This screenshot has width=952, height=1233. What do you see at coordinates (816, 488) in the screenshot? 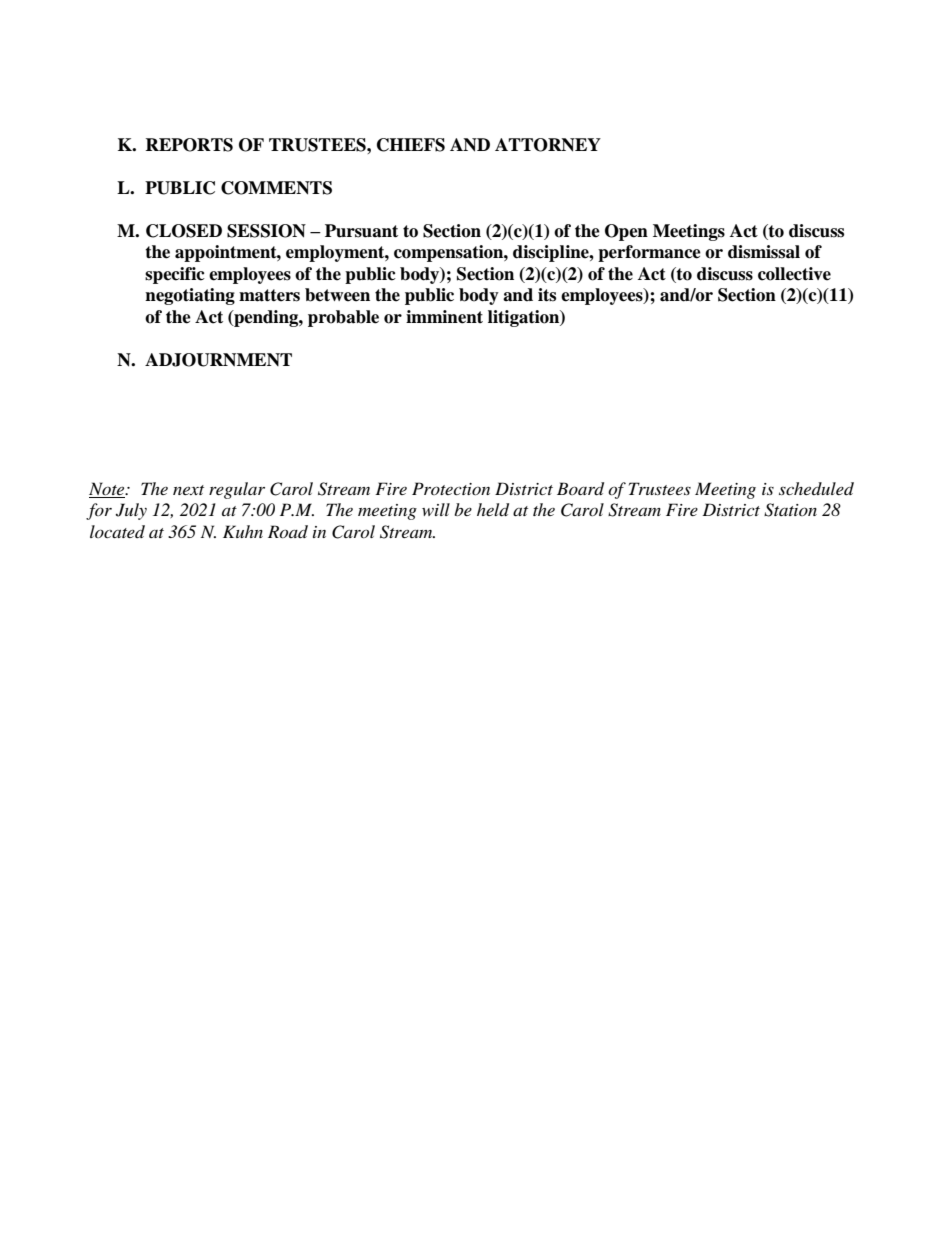
I see `scheduled` at bounding box center [816, 488].
